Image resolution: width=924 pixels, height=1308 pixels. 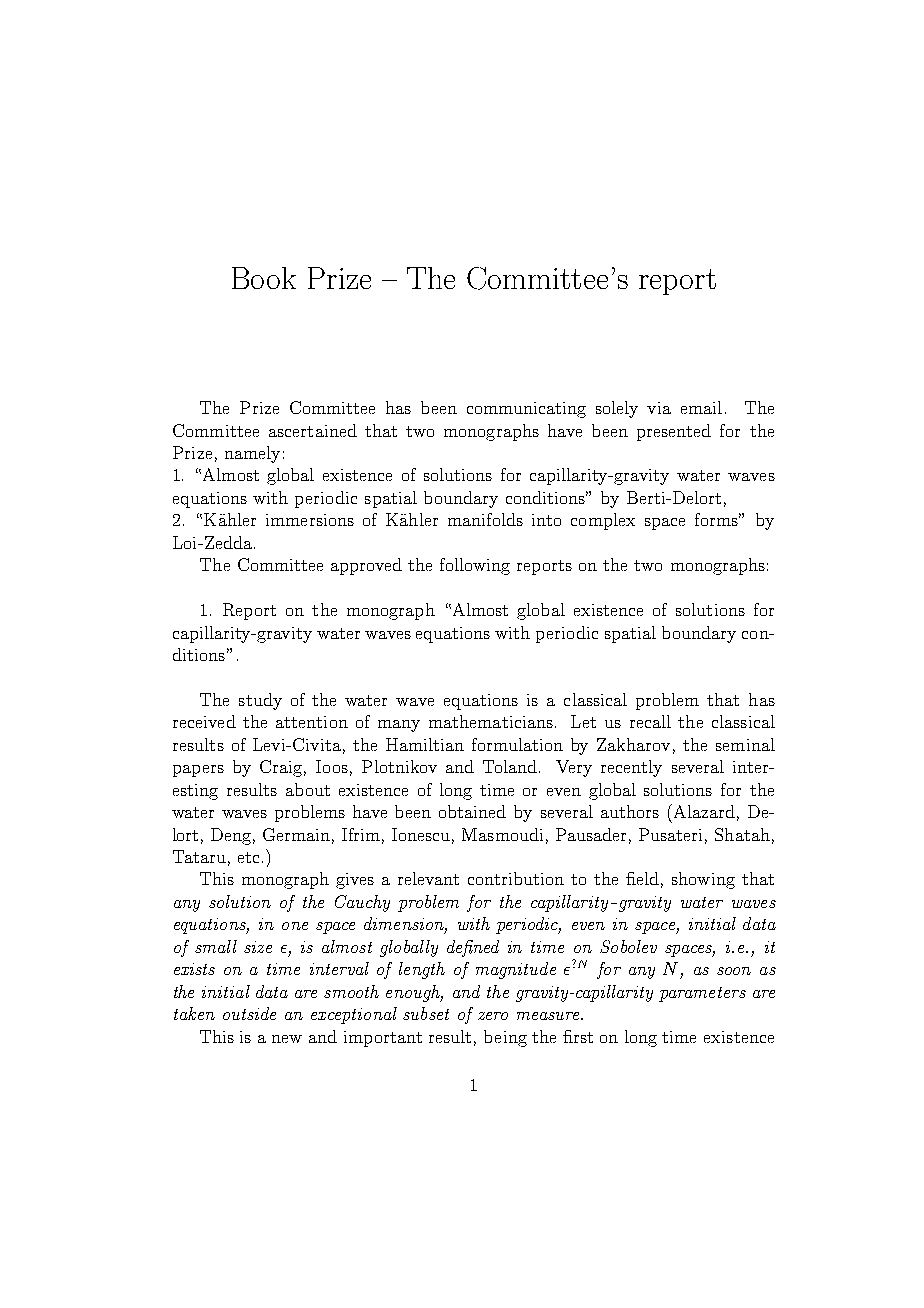 What do you see at coordinates (493, 1016) in the image?
I see `zero` at bounding box center [493, 1016].
